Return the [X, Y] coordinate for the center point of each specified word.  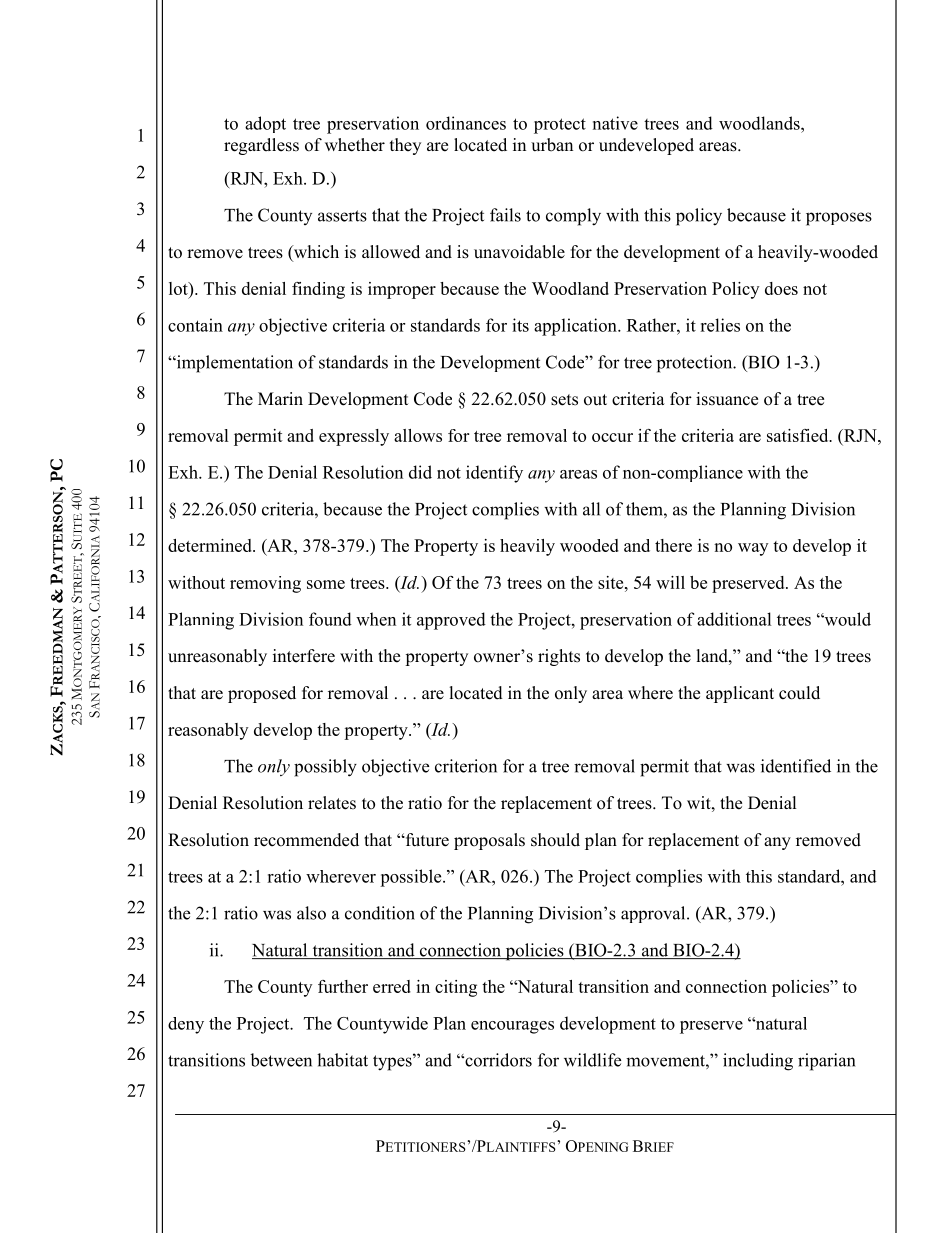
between [281, 1060]
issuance [727, 399]
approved [451, 621]
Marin [280, 398]
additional [734, 619]
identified [796, 766]
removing [265, 584]
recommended [306, 840]
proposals [489, 841]
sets [564, 400]
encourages [512, 1027]
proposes [839, 219]
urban [552, 145]
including [758, 1062]
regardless [261, 146]
